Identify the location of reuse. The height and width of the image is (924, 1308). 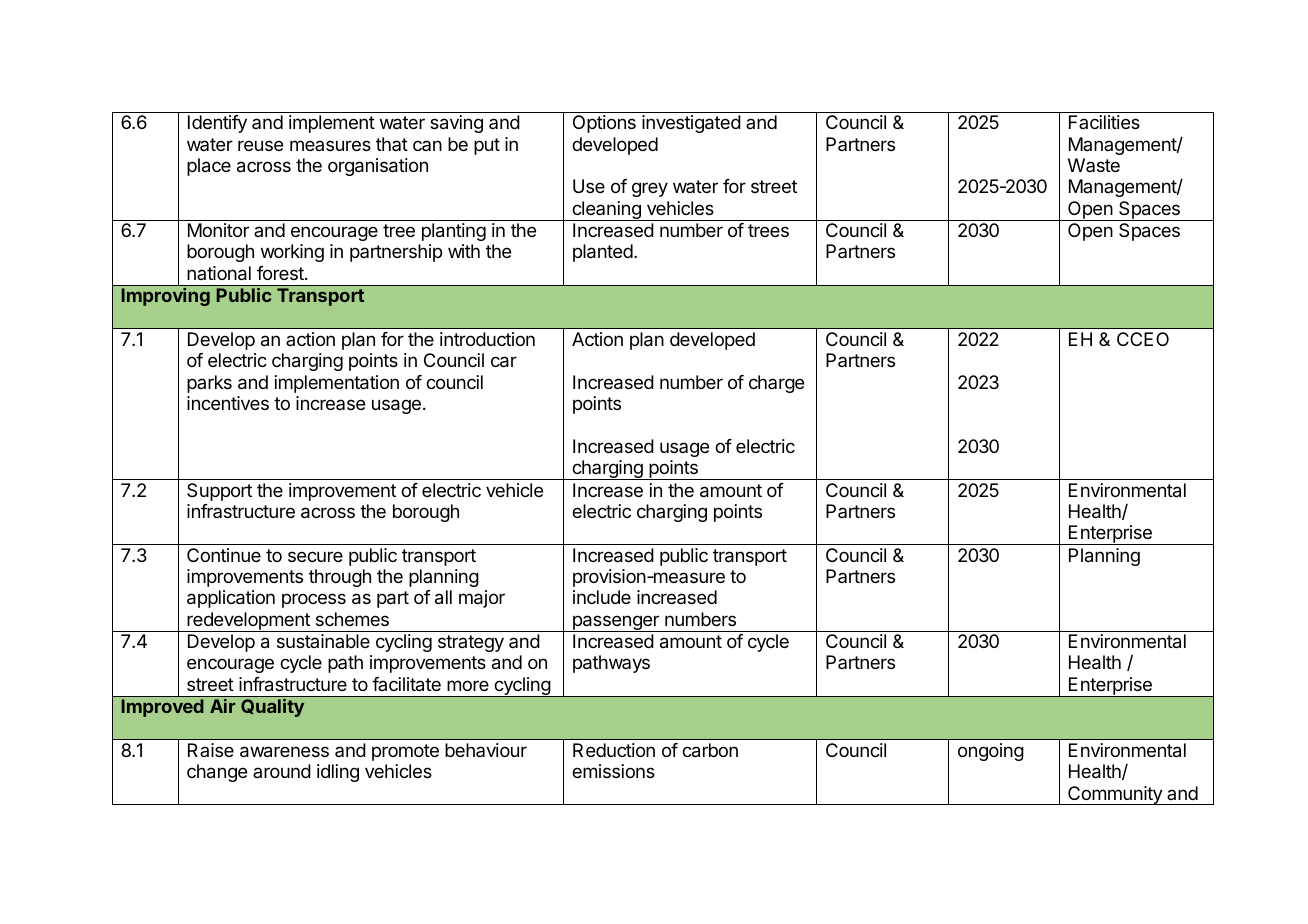
(260, 145).
